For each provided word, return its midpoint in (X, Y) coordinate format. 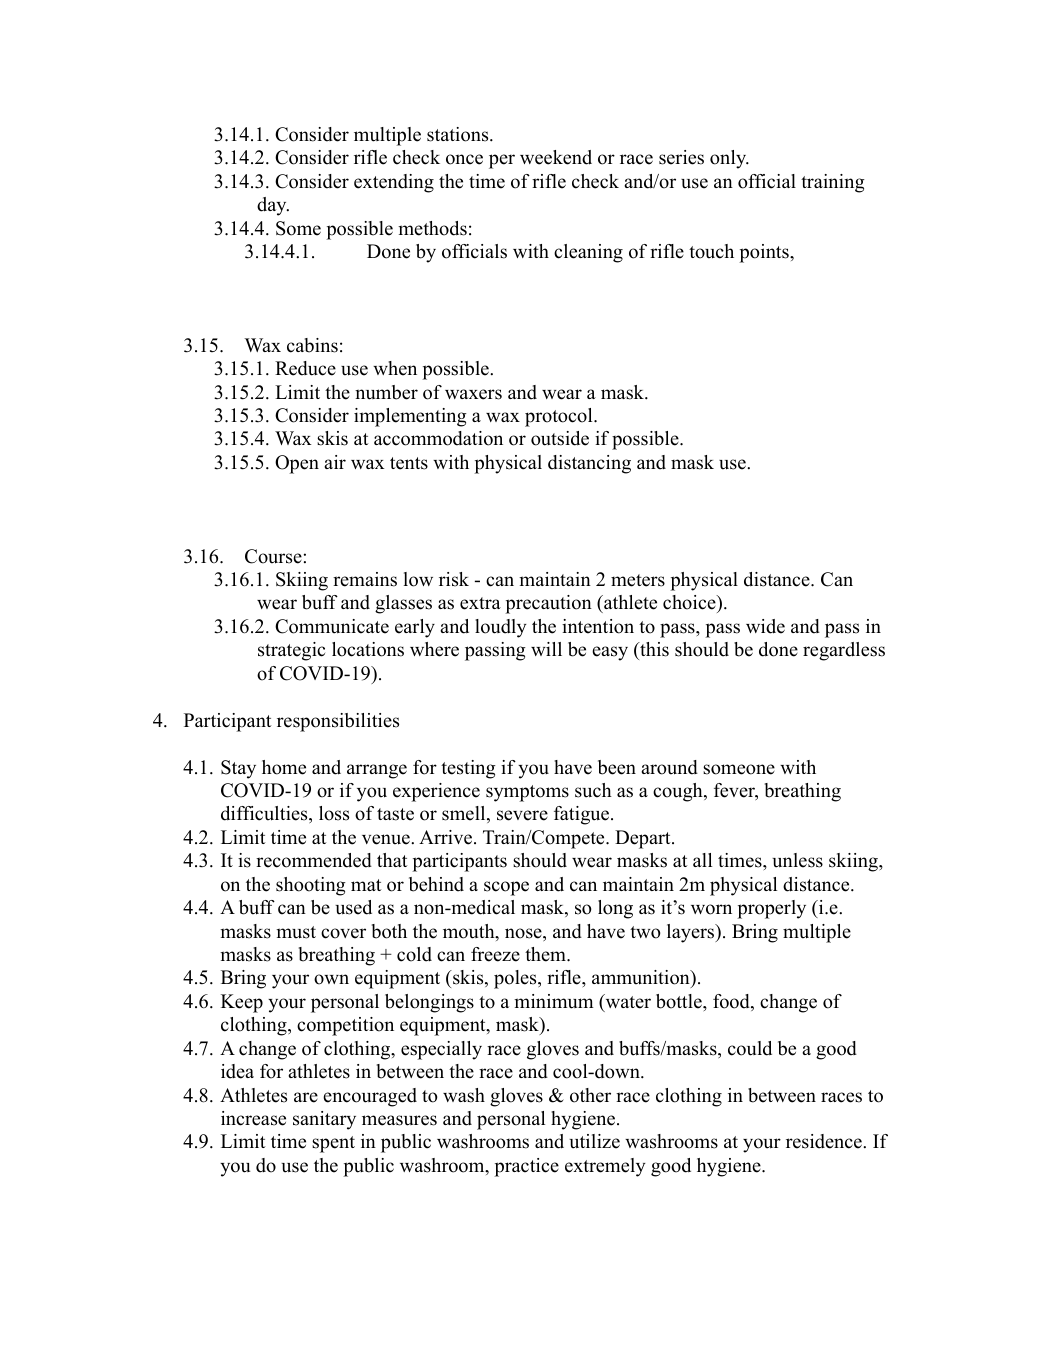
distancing (589, 464)
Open (297, 464)
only (729, 159)
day (273, 206)
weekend (556, 157)
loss (334, 813)
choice (690, 604)
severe (522, 815)
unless (797, 860)
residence (825, 1141)
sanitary (324, 1120)
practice (526, 1167)
